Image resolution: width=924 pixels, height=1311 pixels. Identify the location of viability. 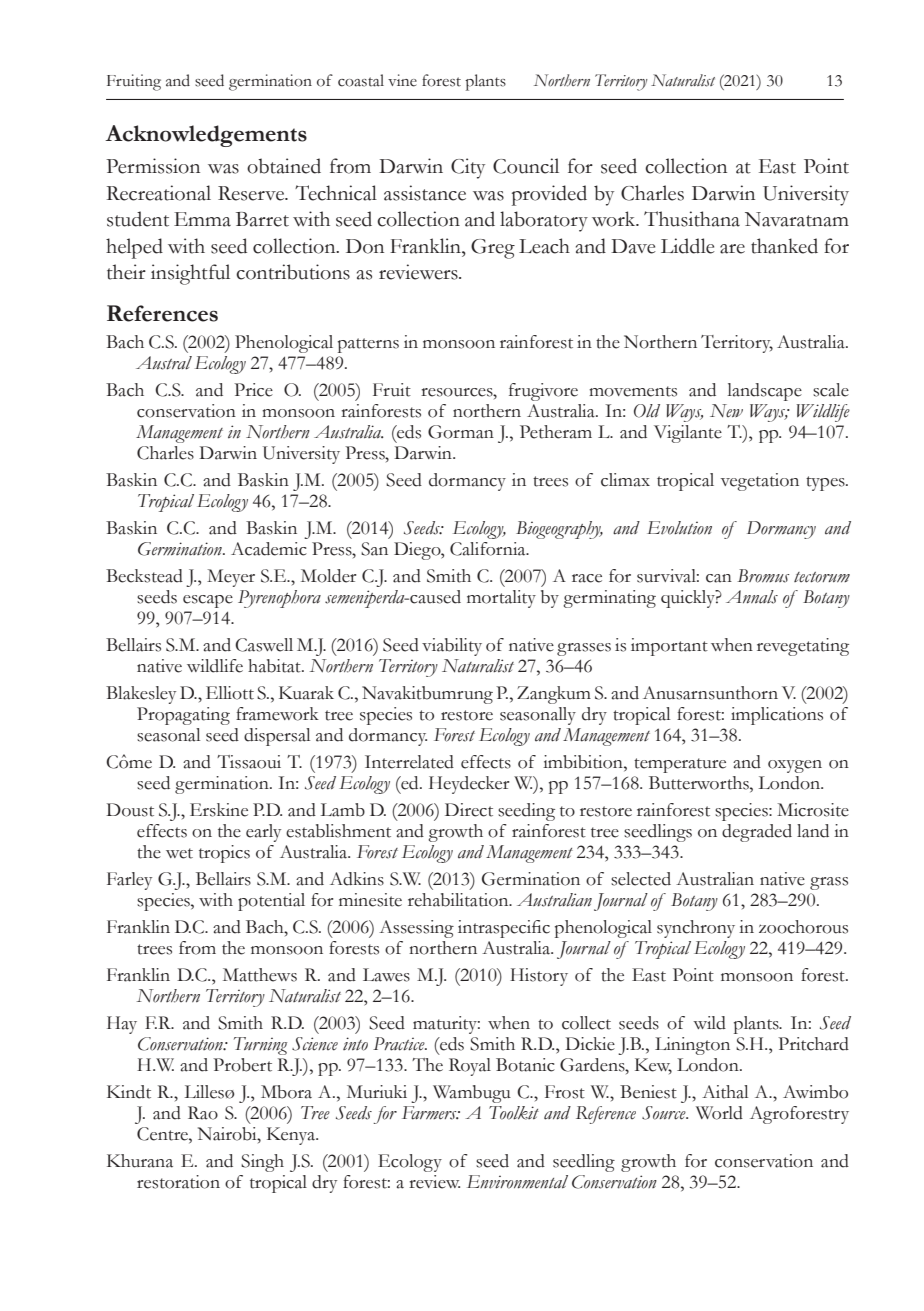
(452, 647).
